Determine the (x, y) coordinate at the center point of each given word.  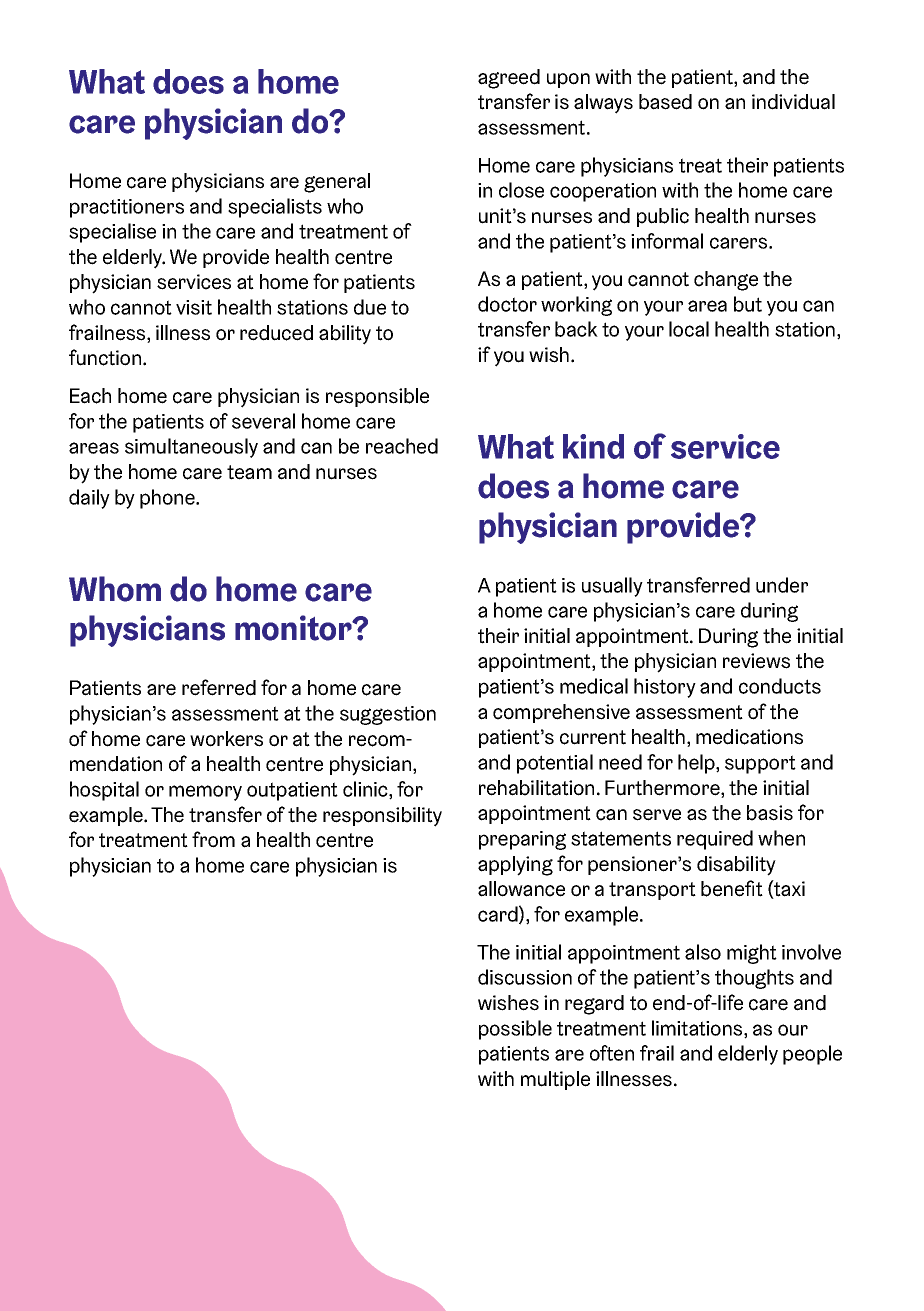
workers (226, 739)
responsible (377, 397)
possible (515, 1030)
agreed (509, 79)
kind (593, 446)
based (665, 102)
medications (749, 737)
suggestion (388, 715)
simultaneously (191, 448)
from (213, 839)
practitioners (127, 208)
